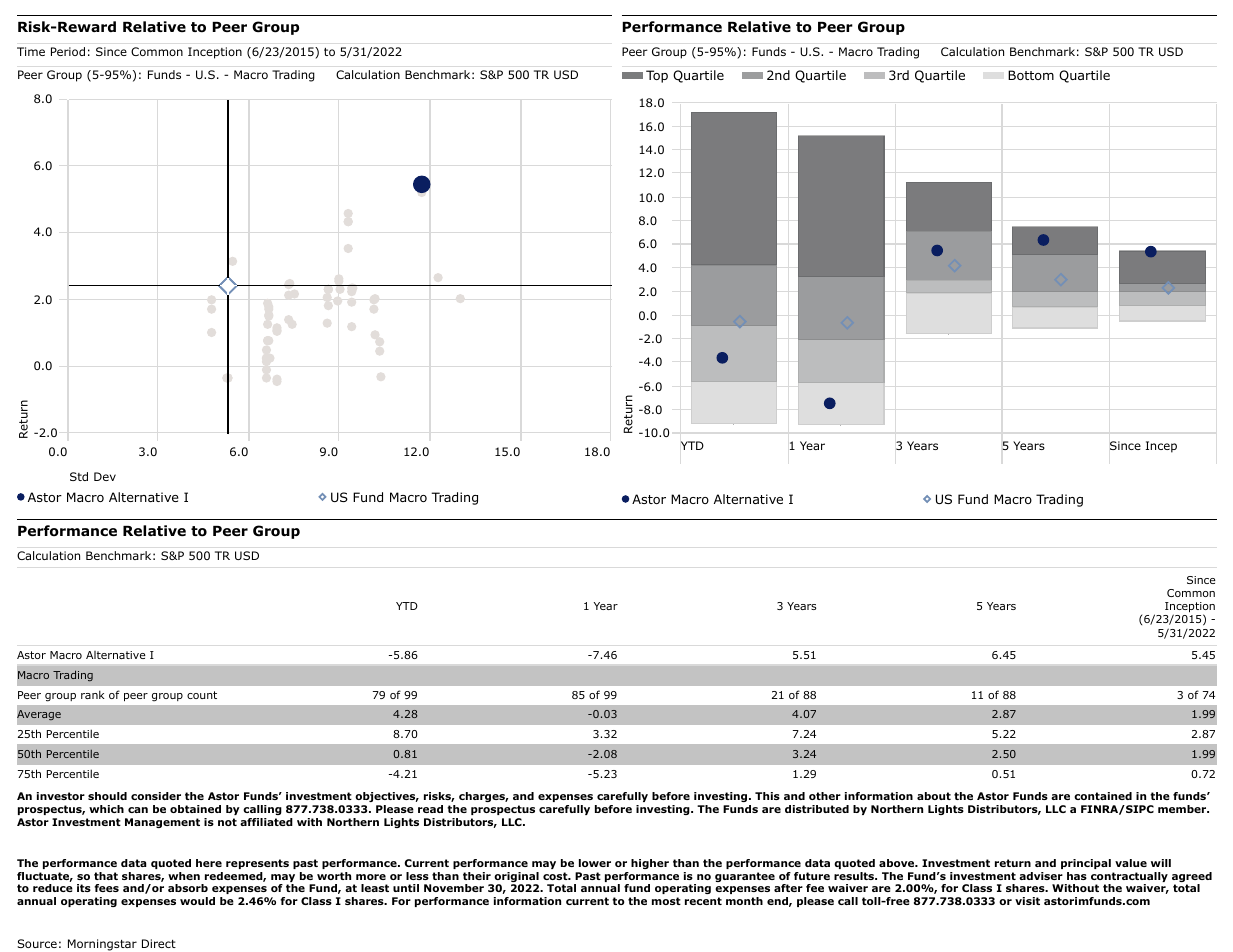  Describe the element at coordinates (197, 901) in the page. I see `would` at that location.
